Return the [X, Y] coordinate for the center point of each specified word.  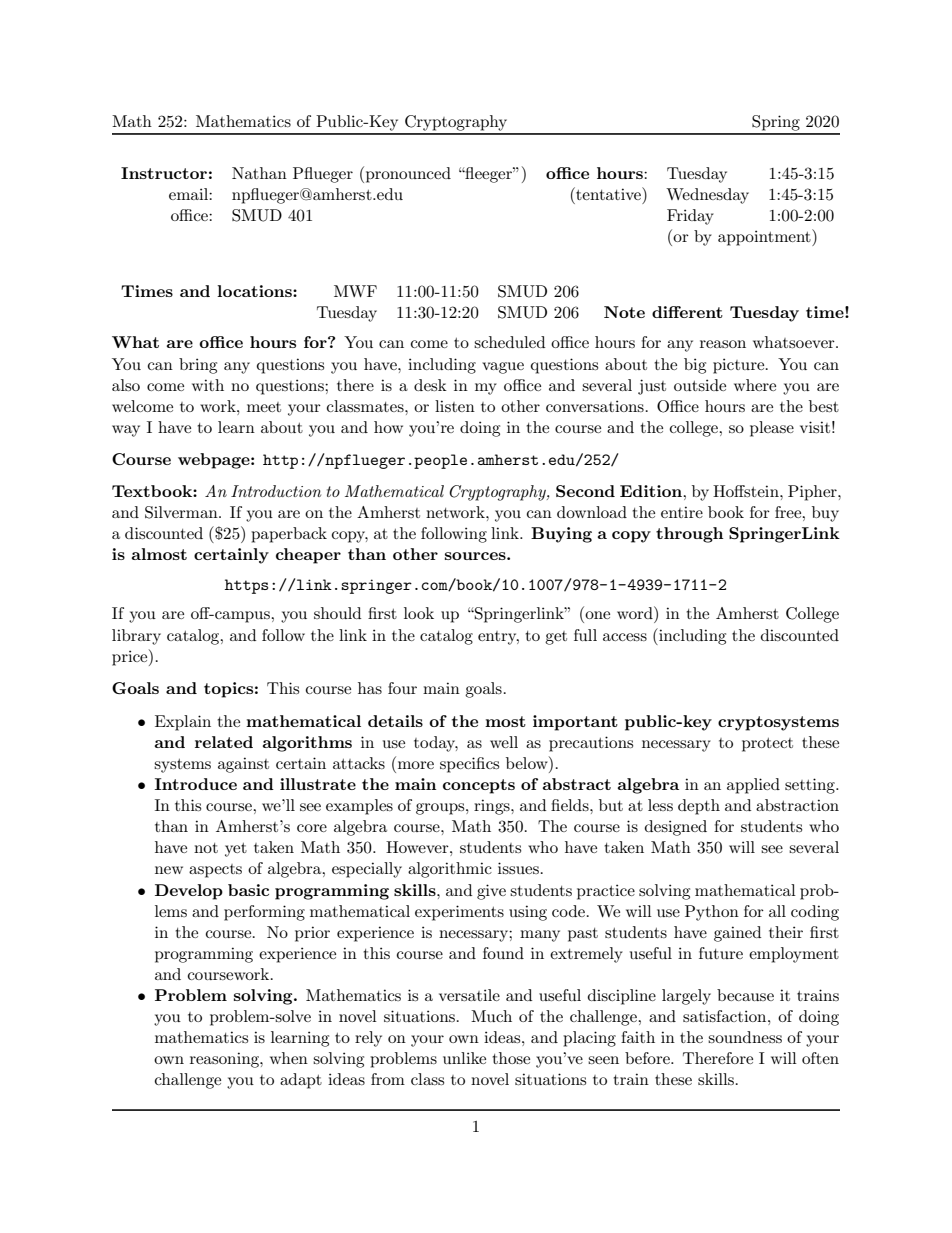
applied [753, 786]
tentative [608, 193]
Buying [561, 535]
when [289, 1058]
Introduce [196, 784]
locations [255, 291]
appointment [765, 237]
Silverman [182, 512]
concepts [479, 786]
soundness [745, 1037]
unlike [464, 1058]
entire [682, 512]
